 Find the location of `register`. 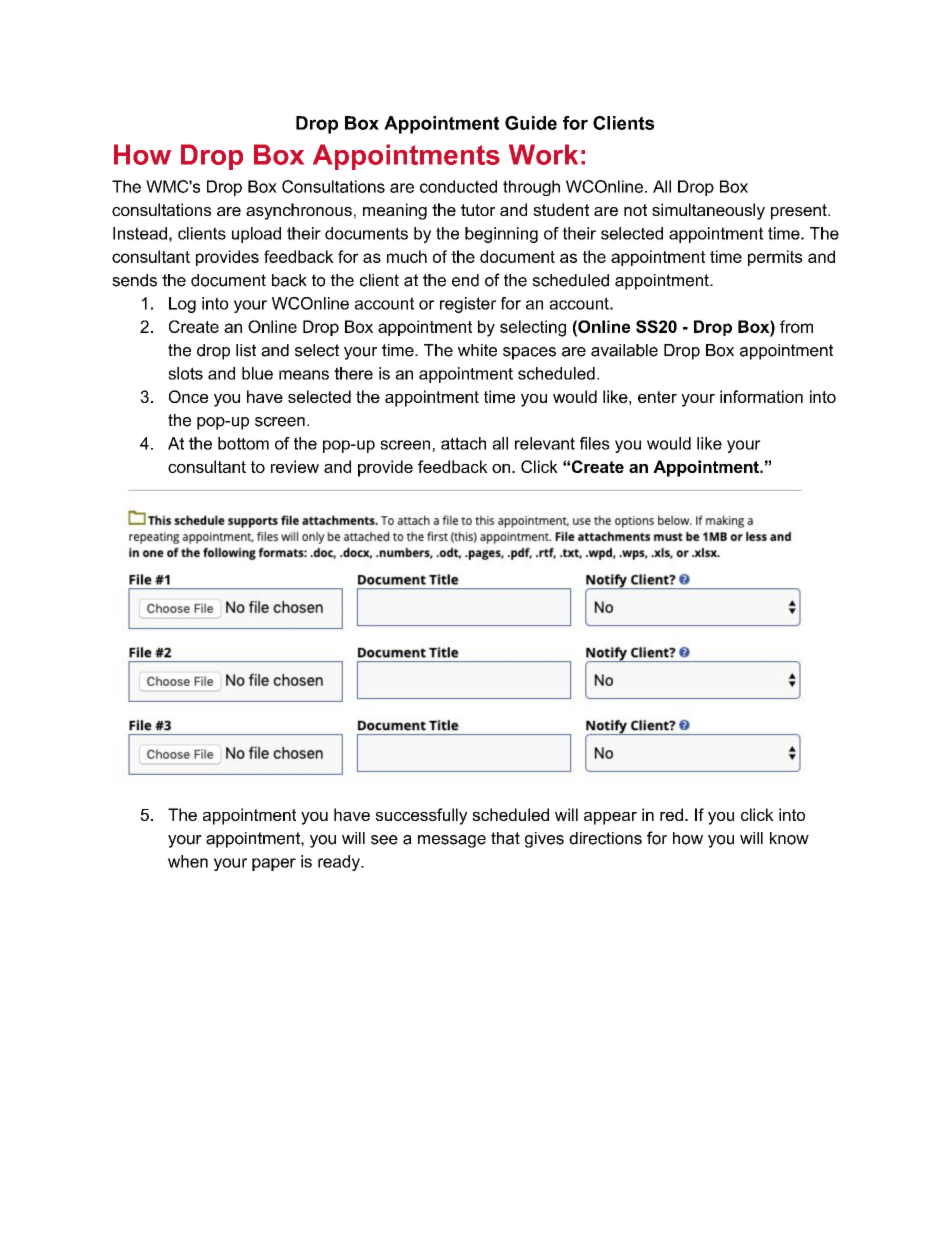

register is located at coordinates (468, 305).
